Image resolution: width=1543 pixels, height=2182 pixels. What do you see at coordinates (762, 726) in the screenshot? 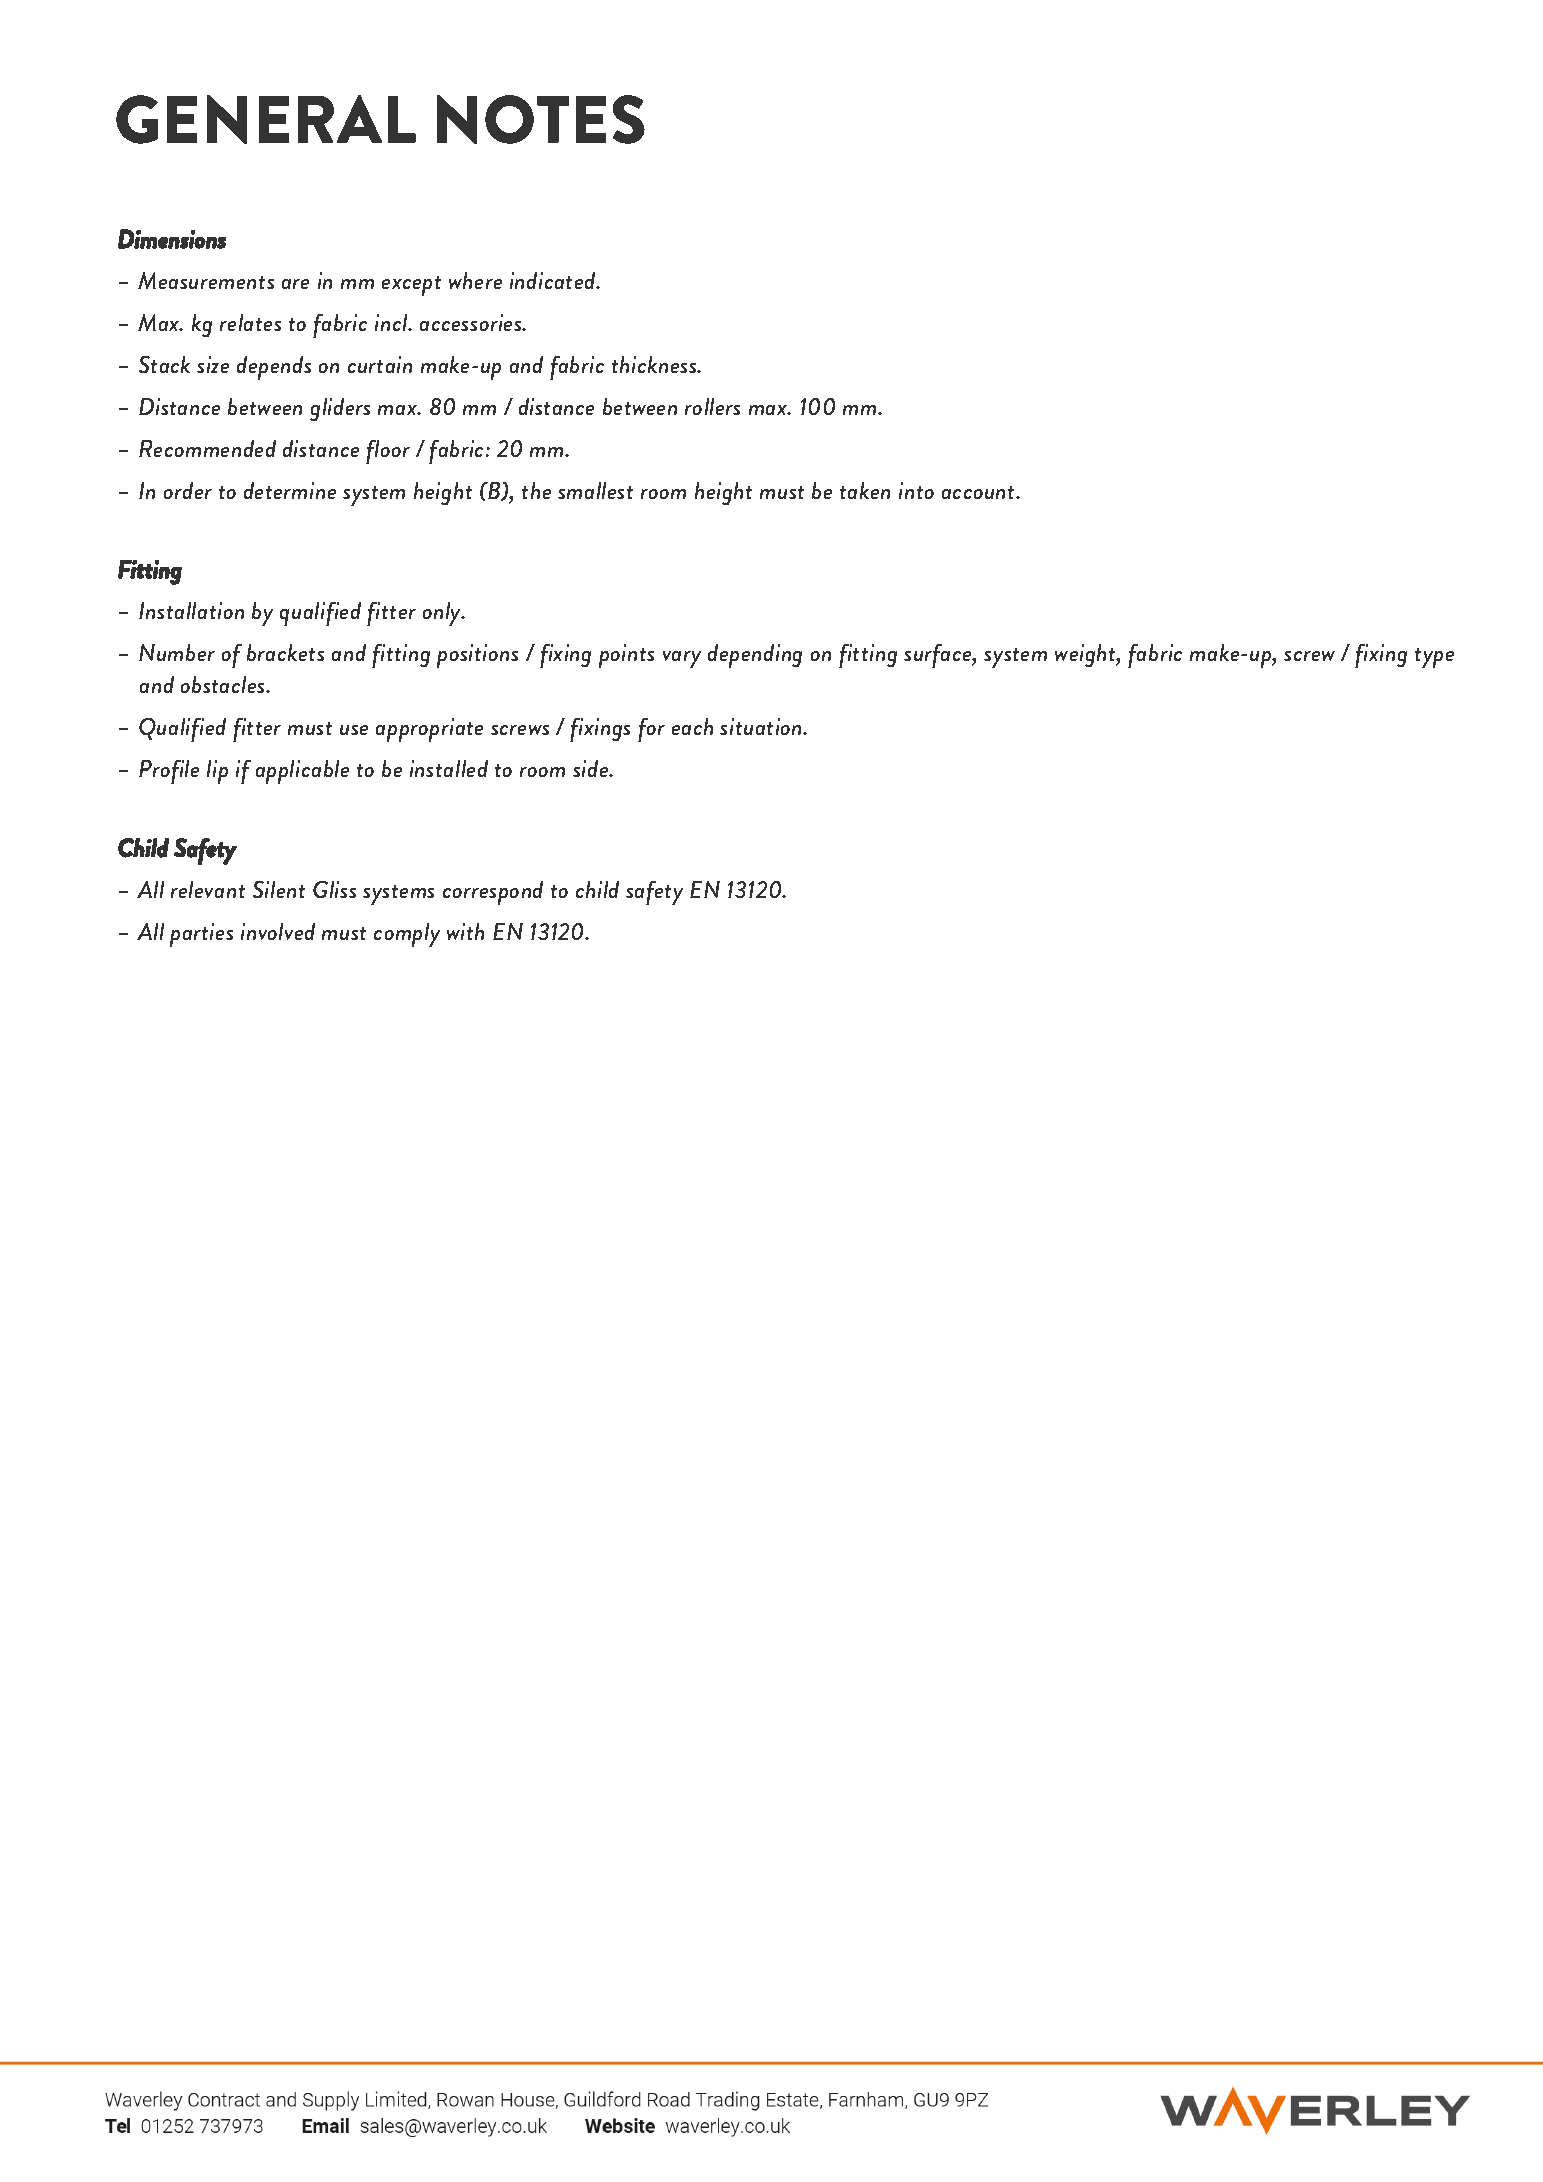
I see `situation` at bounding box center [762, 726].
